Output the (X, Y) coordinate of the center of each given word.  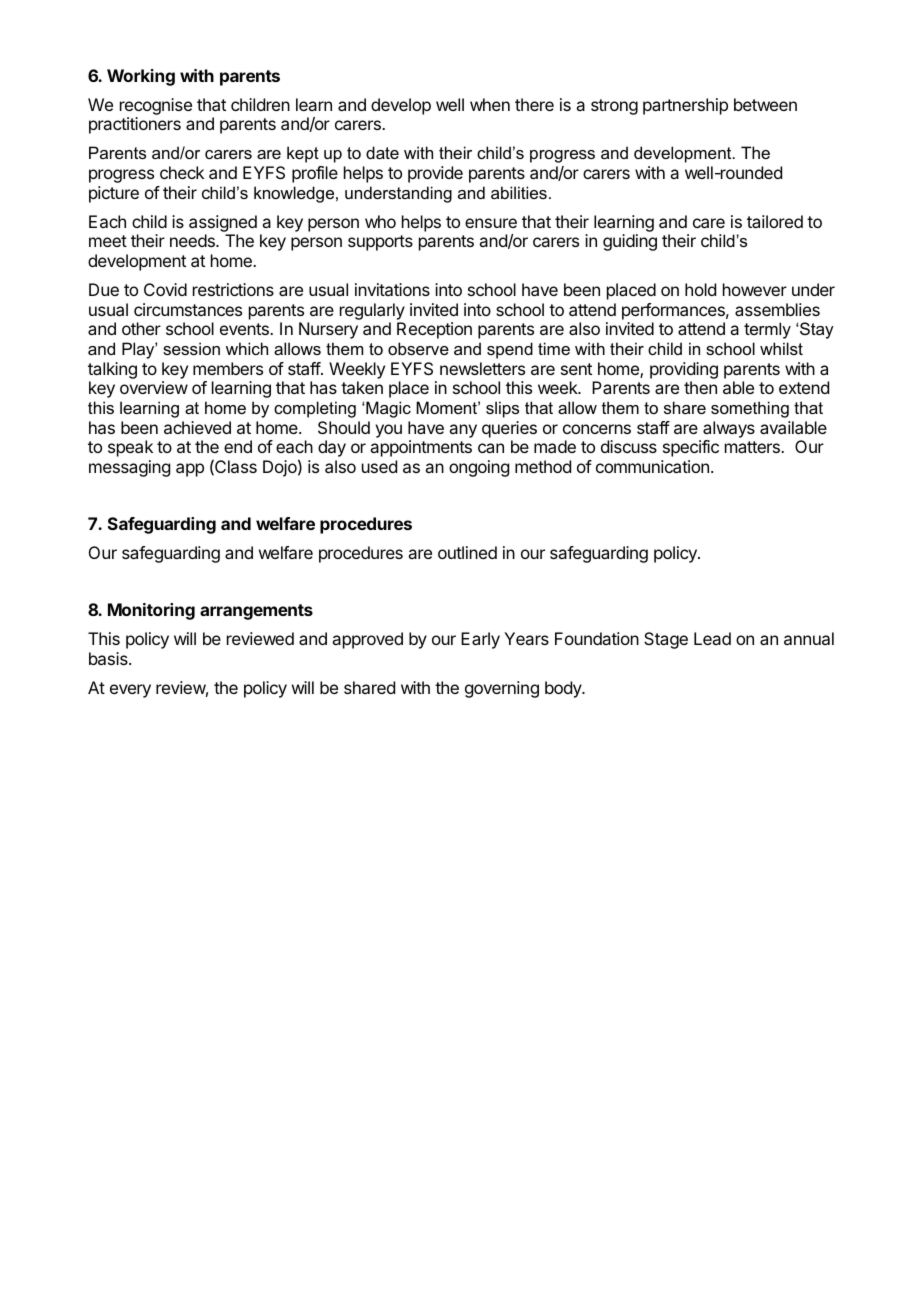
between (765, 104)
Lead (712, 638)
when (490, 104)
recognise (156, 106)
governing (502, 689)
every (130, 691)
